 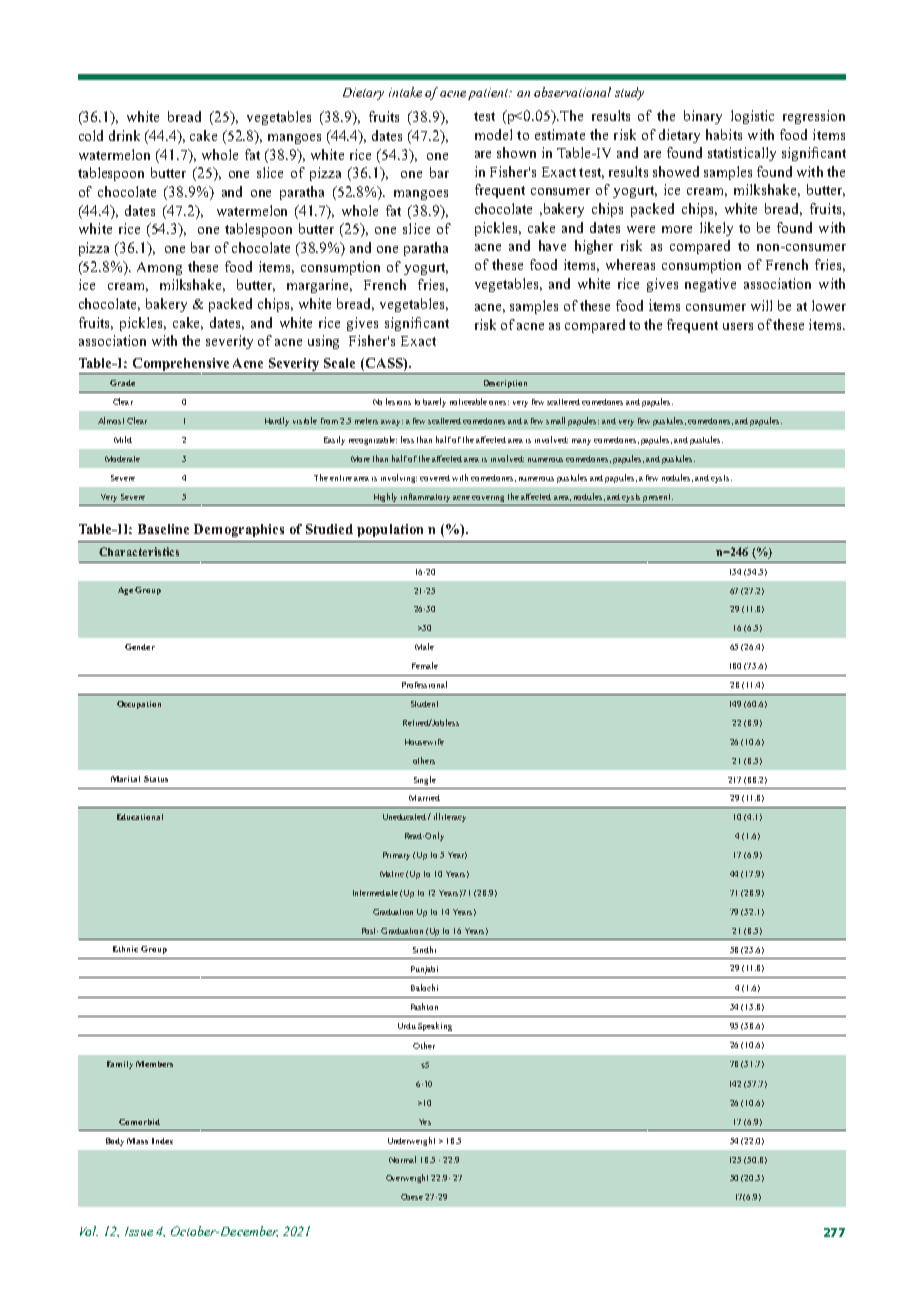 I want to click on present, so click(x=658, y=498).
